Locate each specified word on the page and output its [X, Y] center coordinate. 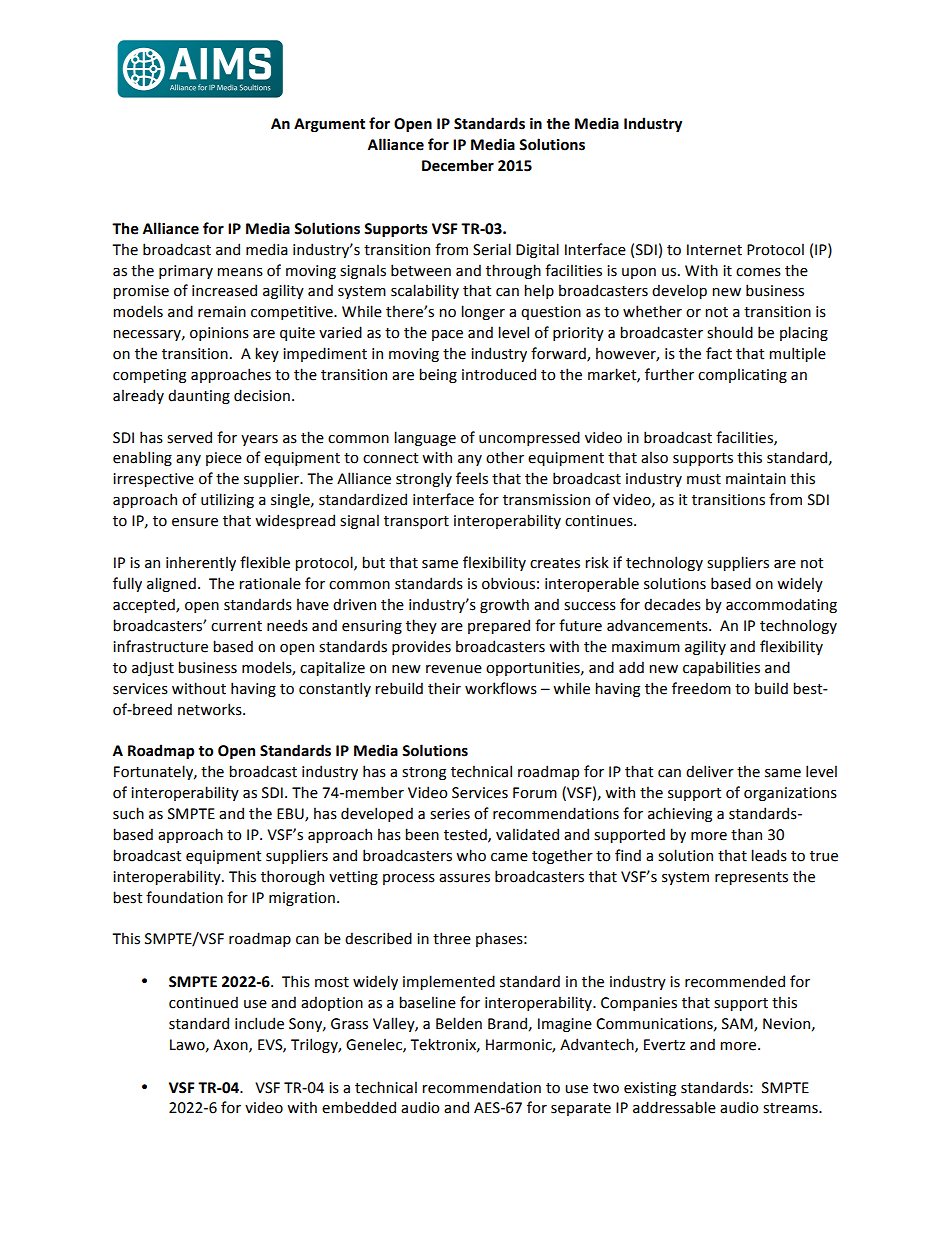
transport [416, 522]
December [458, 165]
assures [464, 878]
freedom [701, 688]
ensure [195, 522]
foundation [184, 897]
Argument [329, 125]
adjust [153, 668]
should [730, 332]
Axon [231, 1045]
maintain [756, 479]
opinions [219, 334]
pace [447, 335]
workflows [501, 688]
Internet [714, 250]
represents [751, 878]
